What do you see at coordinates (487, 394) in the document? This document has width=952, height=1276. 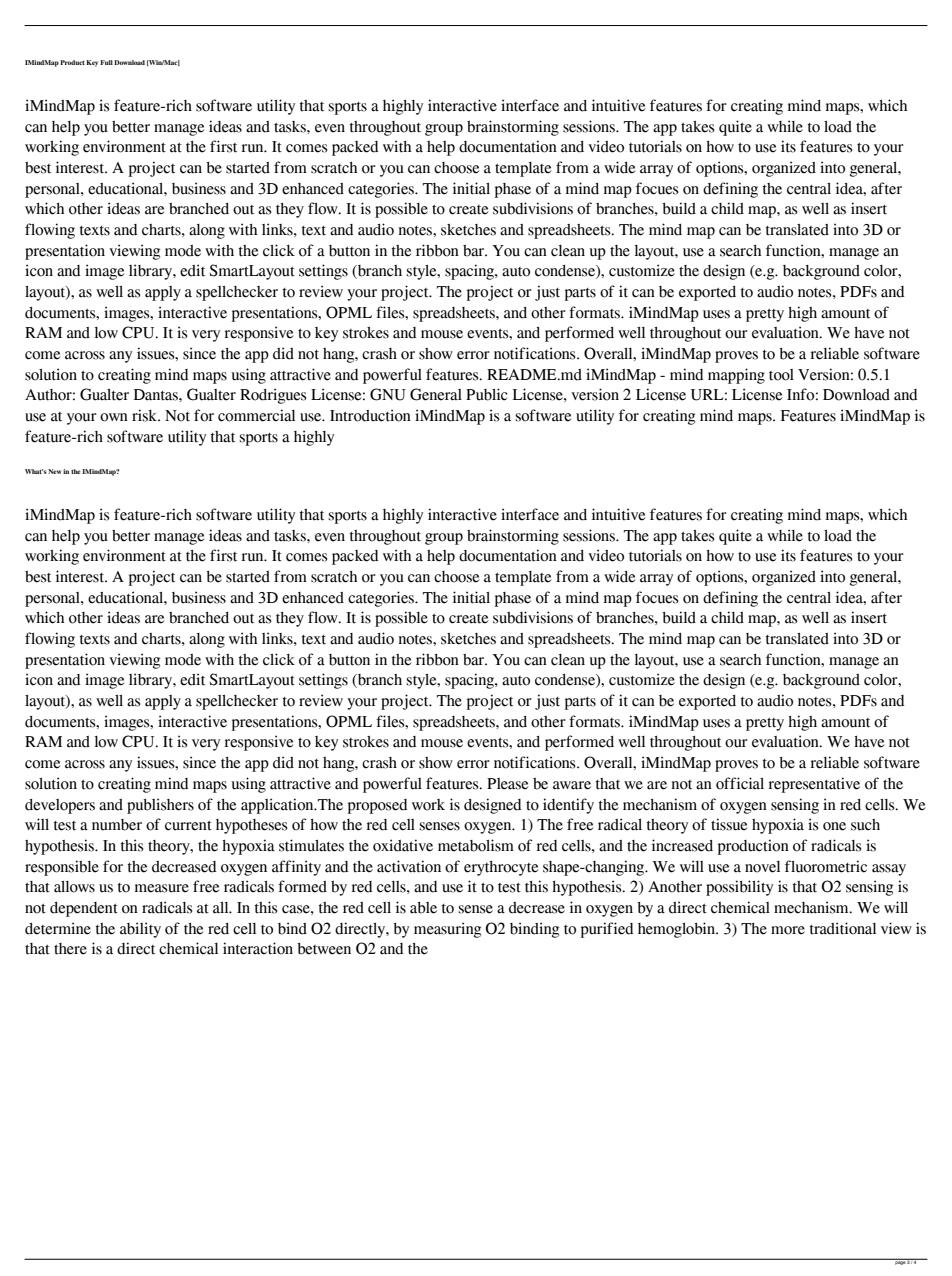 I see `Public` at bounding box center [487, 394].
